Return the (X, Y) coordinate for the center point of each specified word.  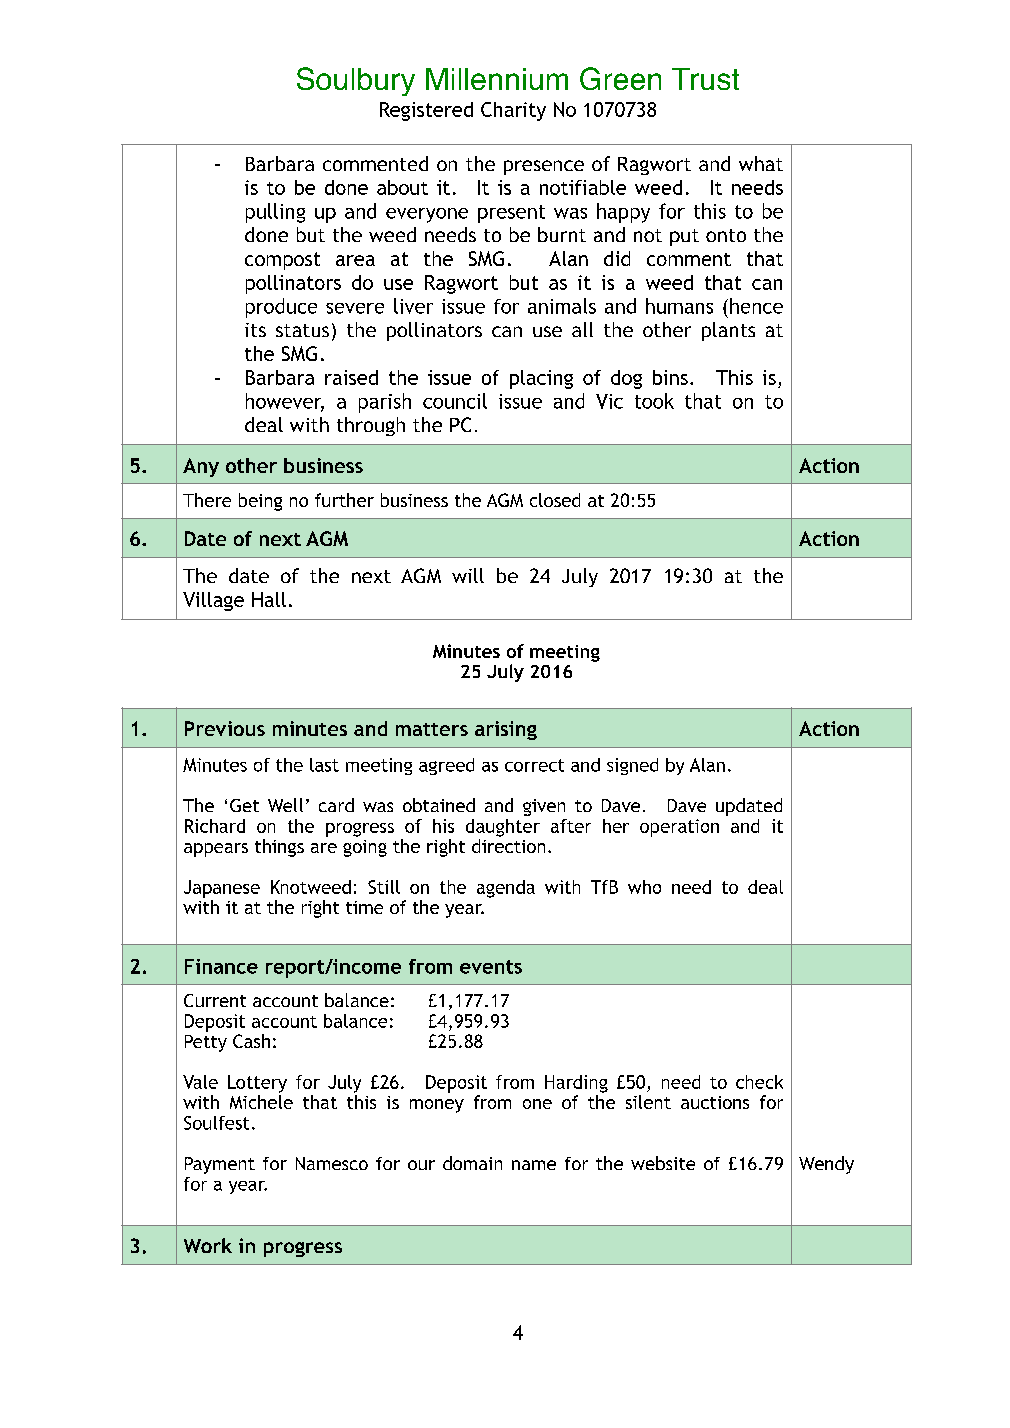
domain (472, 1163)
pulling (275, 213)
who (644, 887)
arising (506, 730)
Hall (269, 599)
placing (541, 379)
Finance (221, 966)
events (491, 967)
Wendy (826, 1165)
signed (632, 766)
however (285, 402)
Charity (513, 111)
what (761, 163)
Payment (220, 1165)
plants (728, 331)
